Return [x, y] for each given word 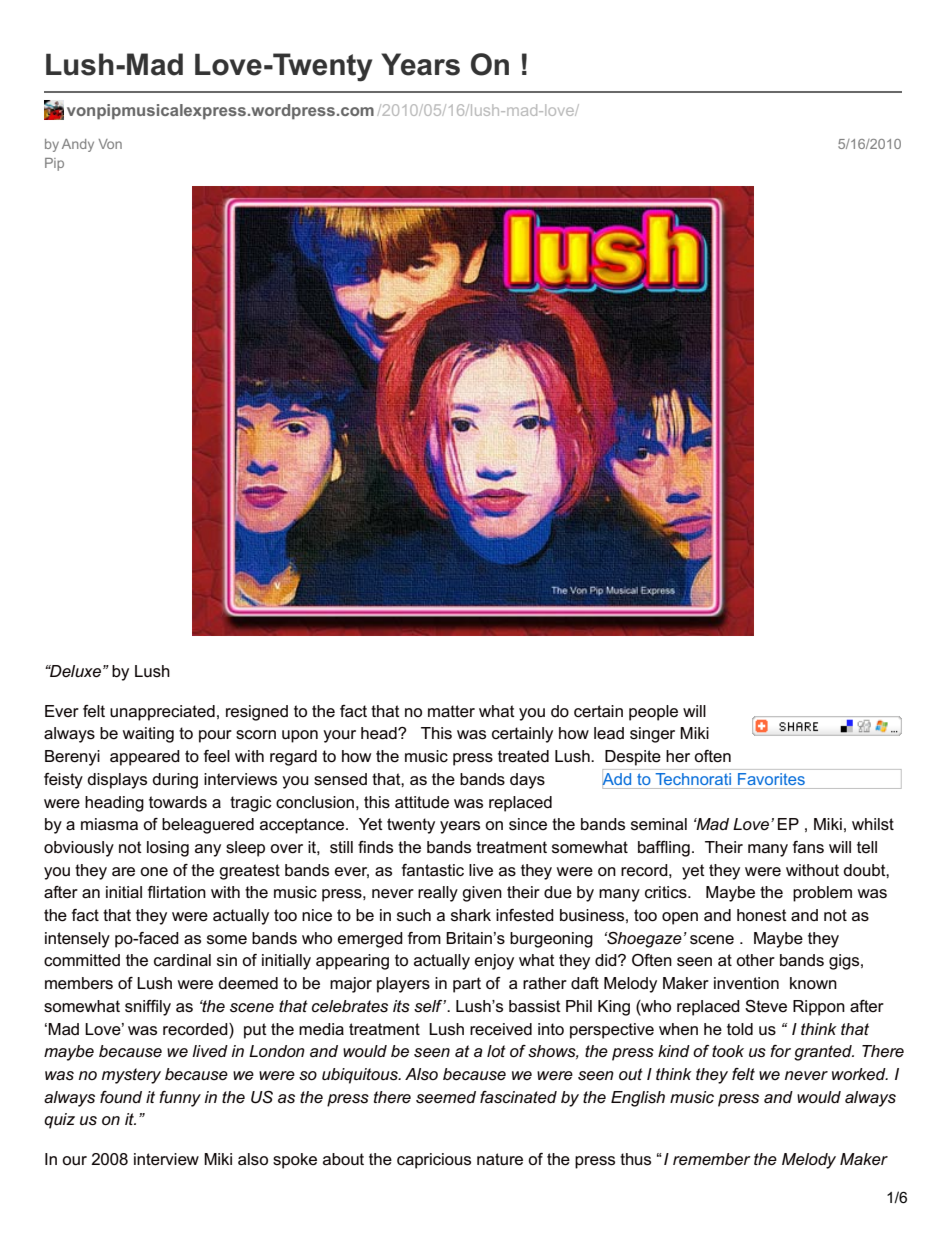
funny [180, 1099]
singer [652, 735]
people [653, 713]
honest [762, 915]
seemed [446, 1097]
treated [523, 756]
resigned [257, 713]
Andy [78, 145]
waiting [148, 735]
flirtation [177, 892]
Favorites [771, 779]
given [482, 894]
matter [451, 711]
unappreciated [162, 713]
